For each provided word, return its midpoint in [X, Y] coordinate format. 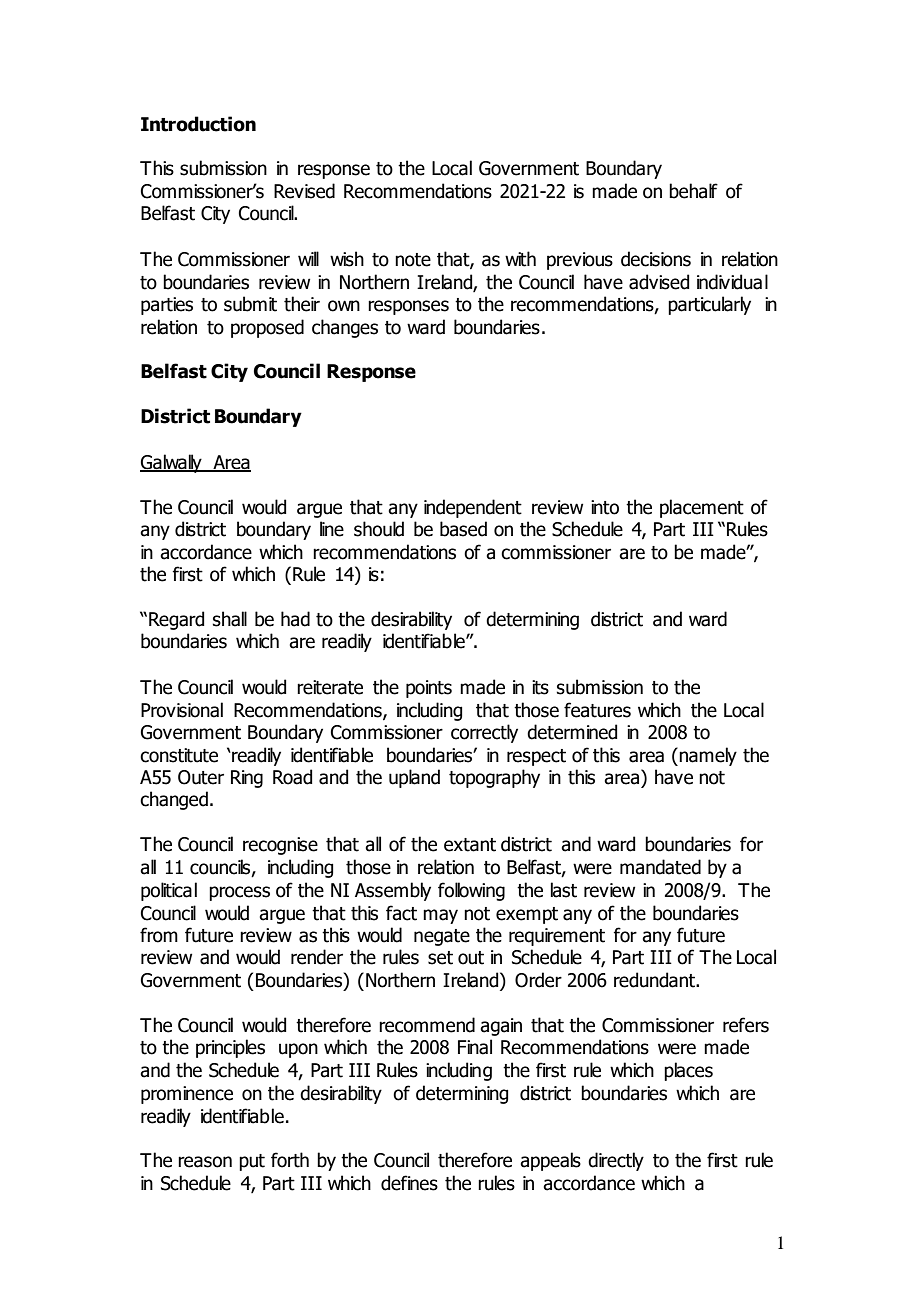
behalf [693, 191]
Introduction [198, 124]
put [252, 1162]
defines [409, 1183]
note [413, 260]
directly [616, 1161]
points [429, 689]
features [597, 710]
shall [230, 619]
